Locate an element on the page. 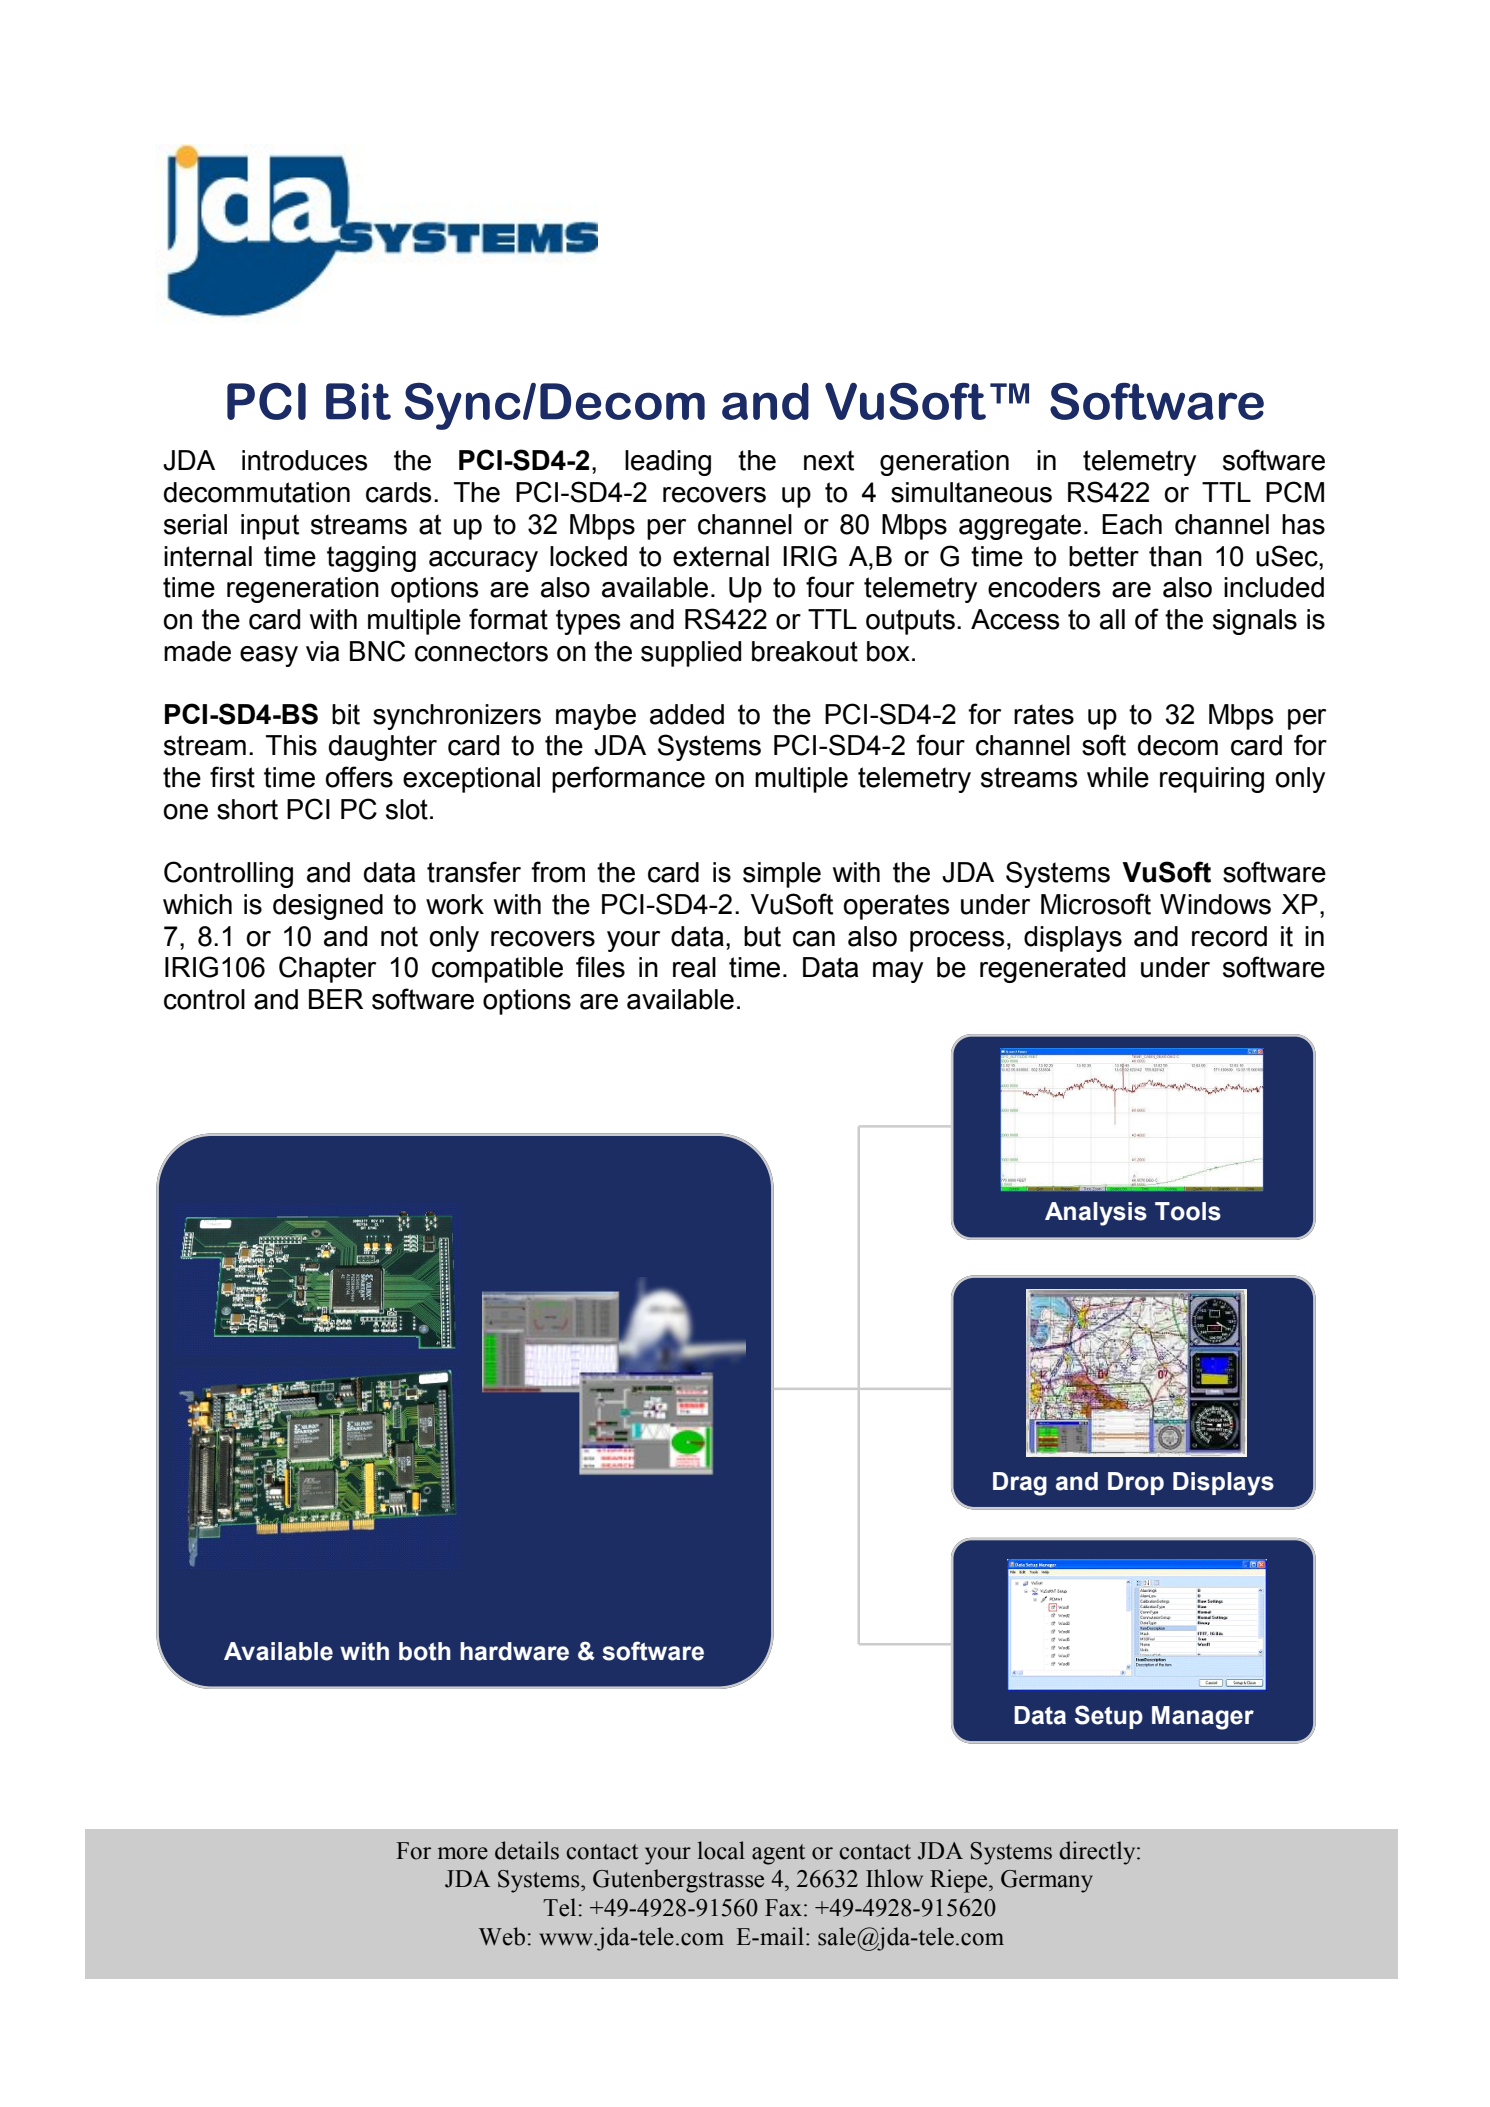 The height and width of the page is (2107, 1490). directly is located at coordinates (1098, 1853).
